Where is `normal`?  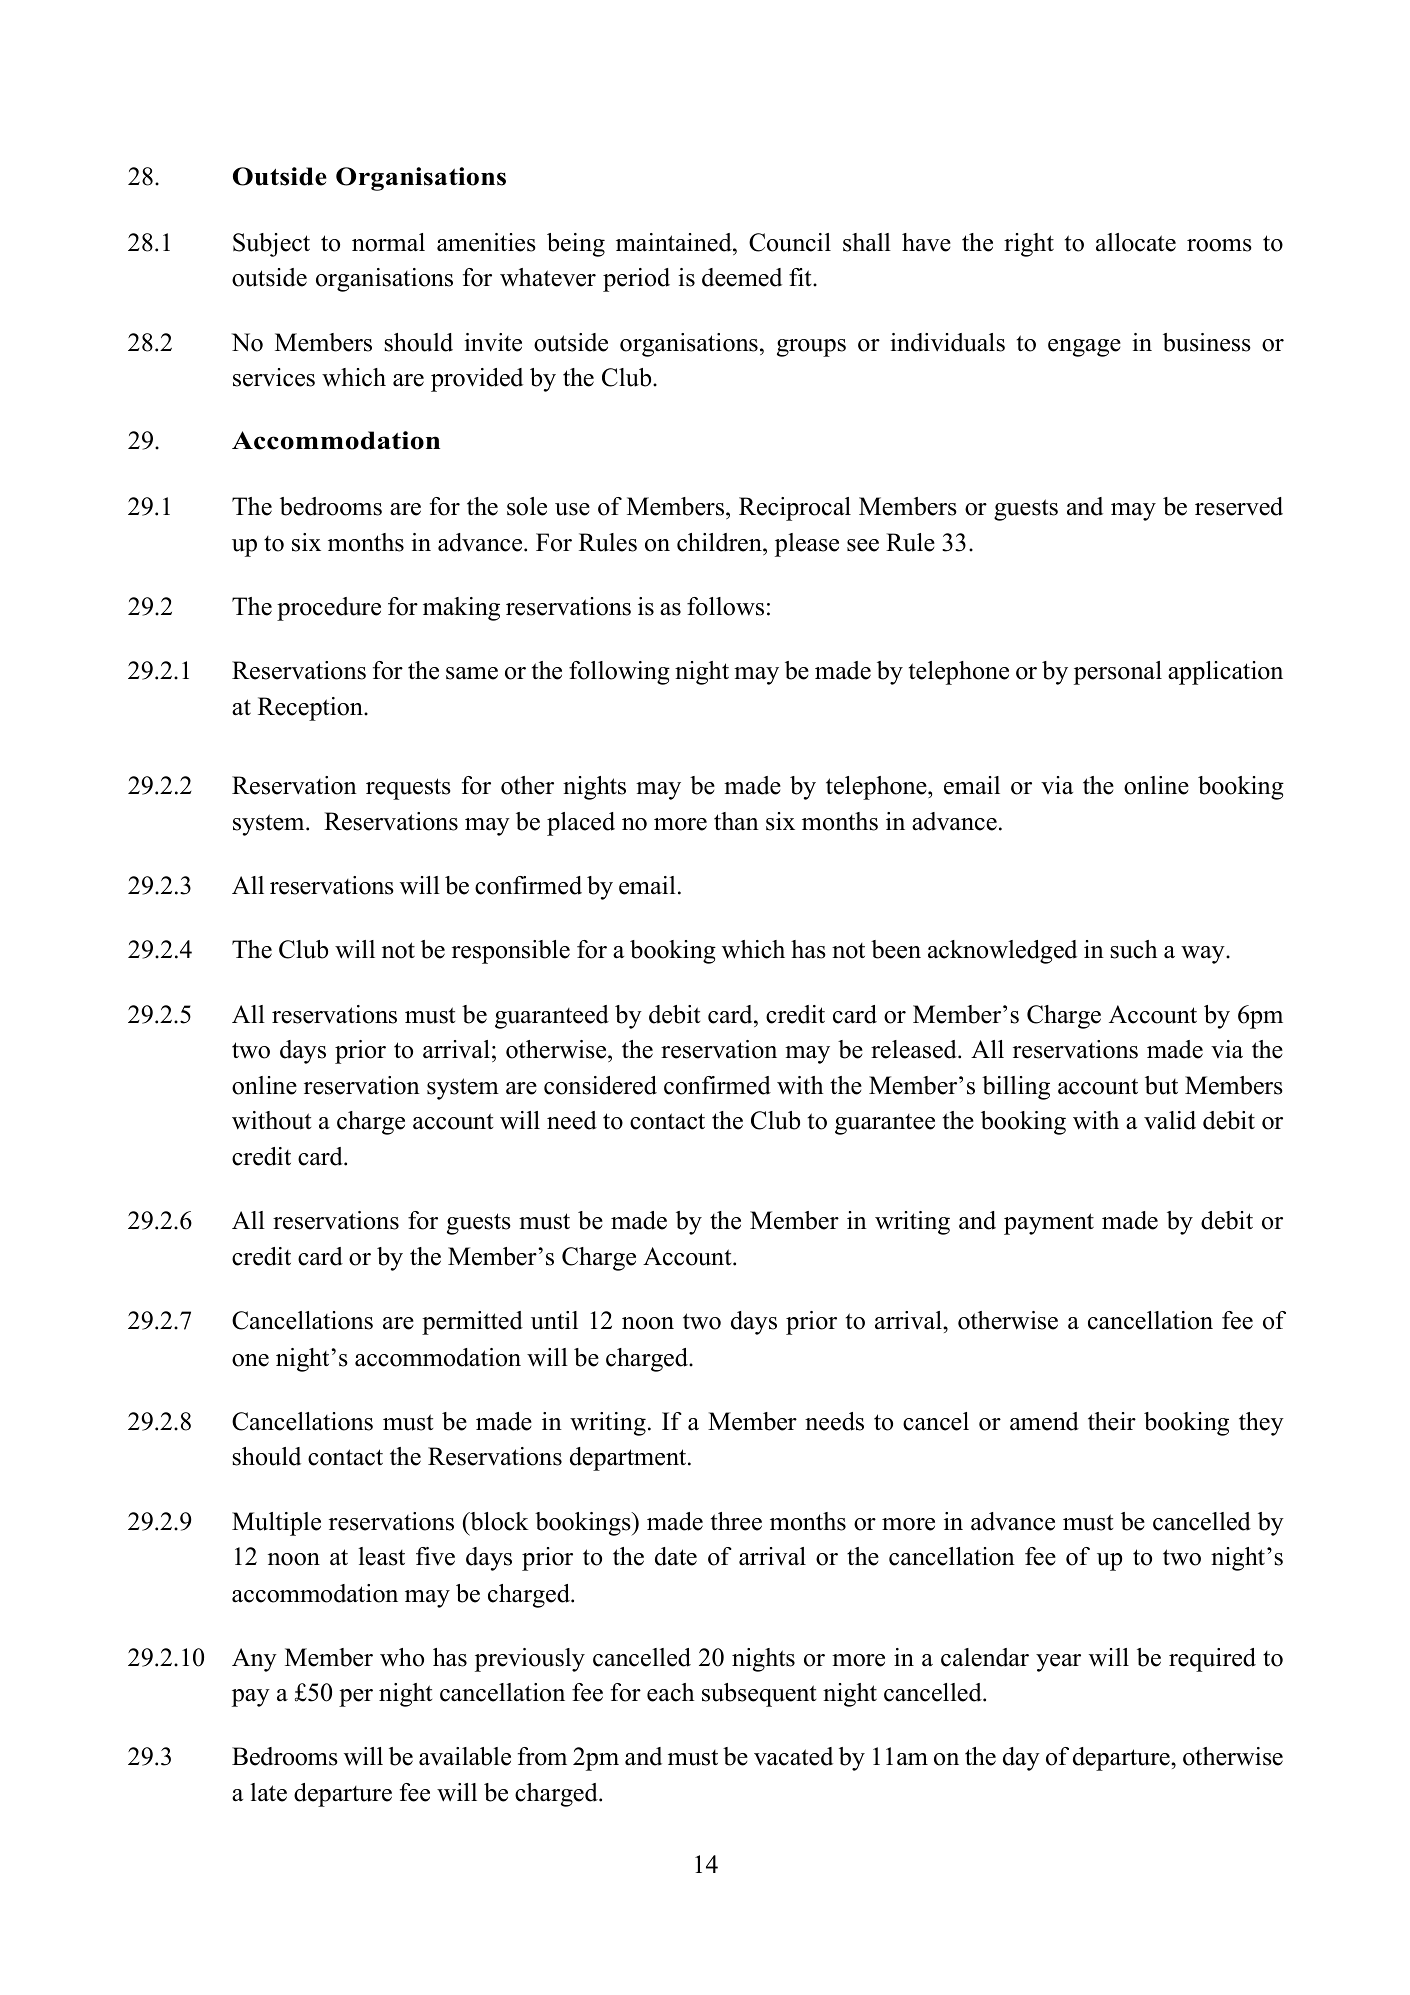 normal is located at coordinates (388, 242).
